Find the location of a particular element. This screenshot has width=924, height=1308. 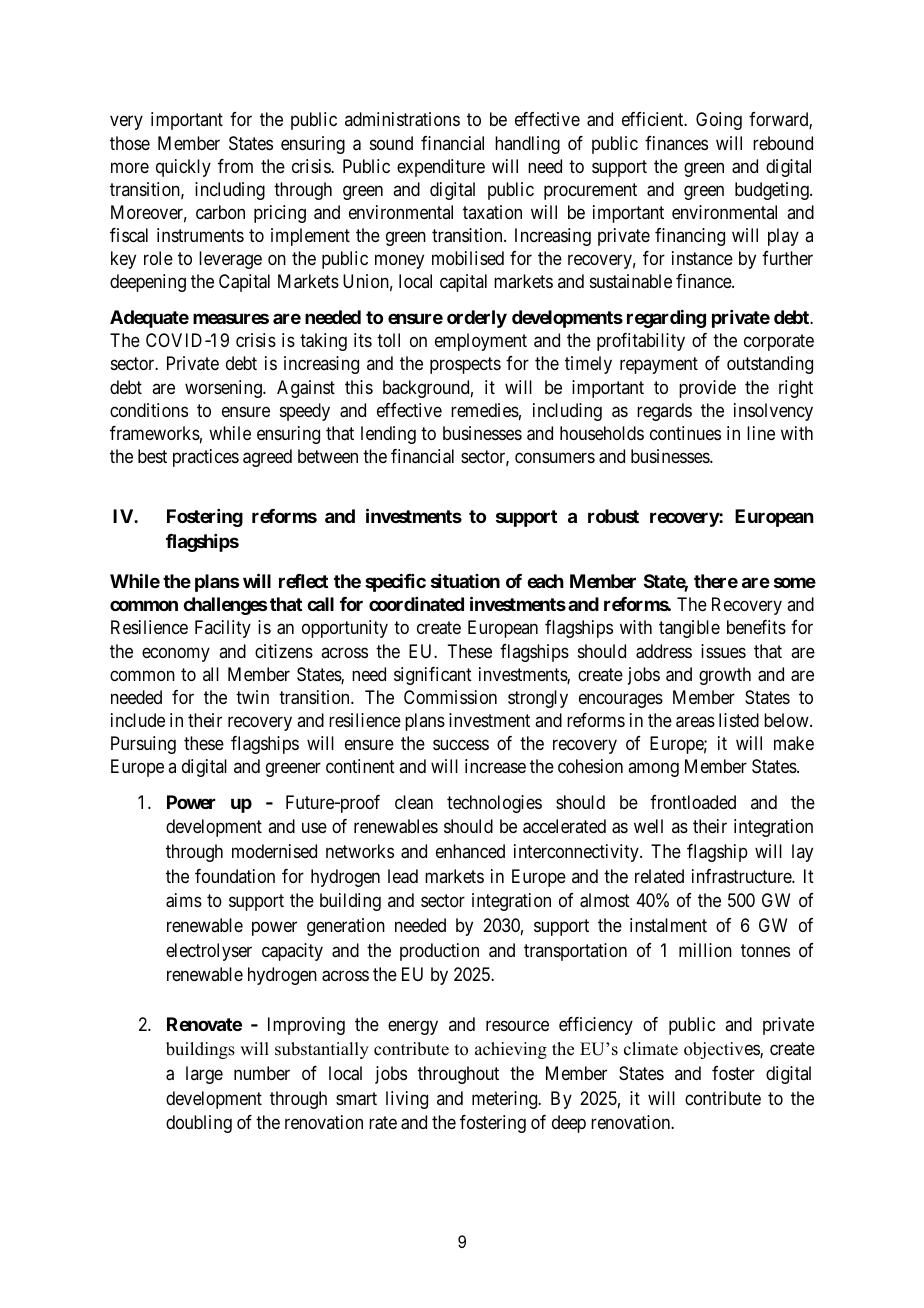

increase is located at coordinates (495, 766).
